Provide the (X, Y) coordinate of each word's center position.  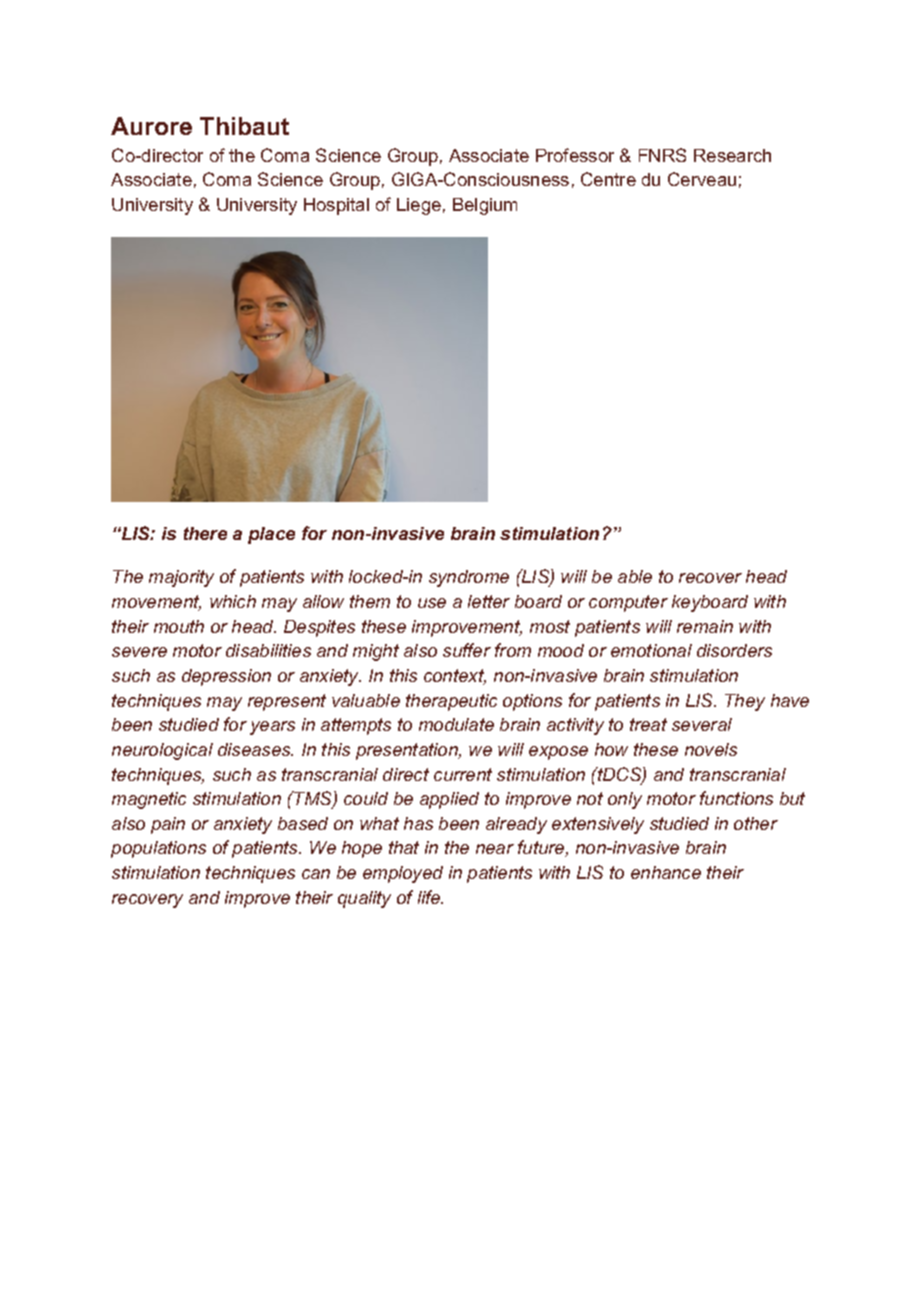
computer (628, 603)
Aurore (151, 126)
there (205, 533)
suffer (467, 650)
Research (732, 155)
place (271, 535)
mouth (179, 626)
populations (158, 849)
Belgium (485, 206)
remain (705, 626)
